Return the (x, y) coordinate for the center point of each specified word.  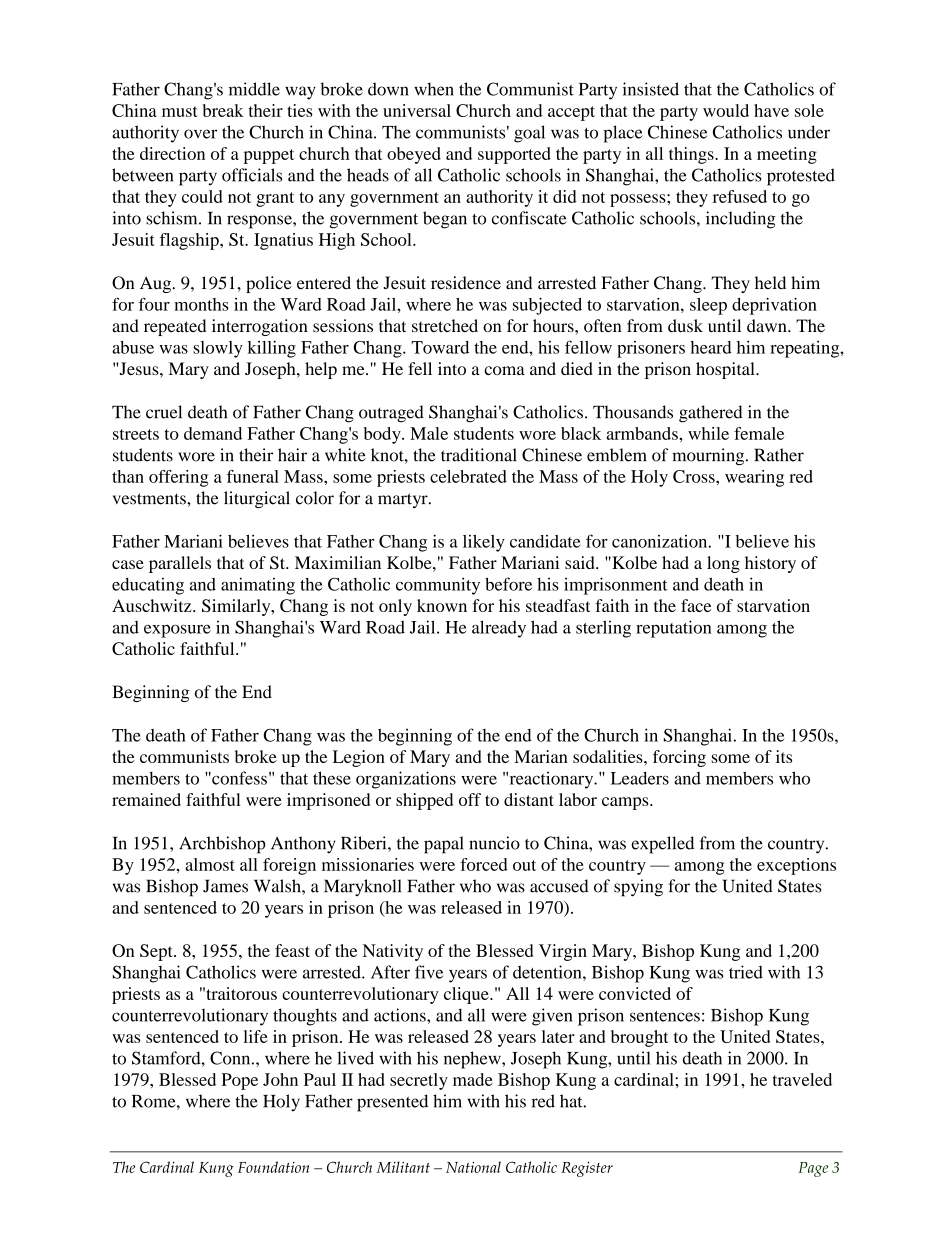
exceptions (796, 866)
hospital (726, 370)
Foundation (273, 1167)
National (473, 1167)
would (726, 110)
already (499, 629)
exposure (177, 631)
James (225, 886)
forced (484, 864)
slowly (218, 349)
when (434, 89)
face (696, 605)
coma (504, 370)
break (223, 110)
